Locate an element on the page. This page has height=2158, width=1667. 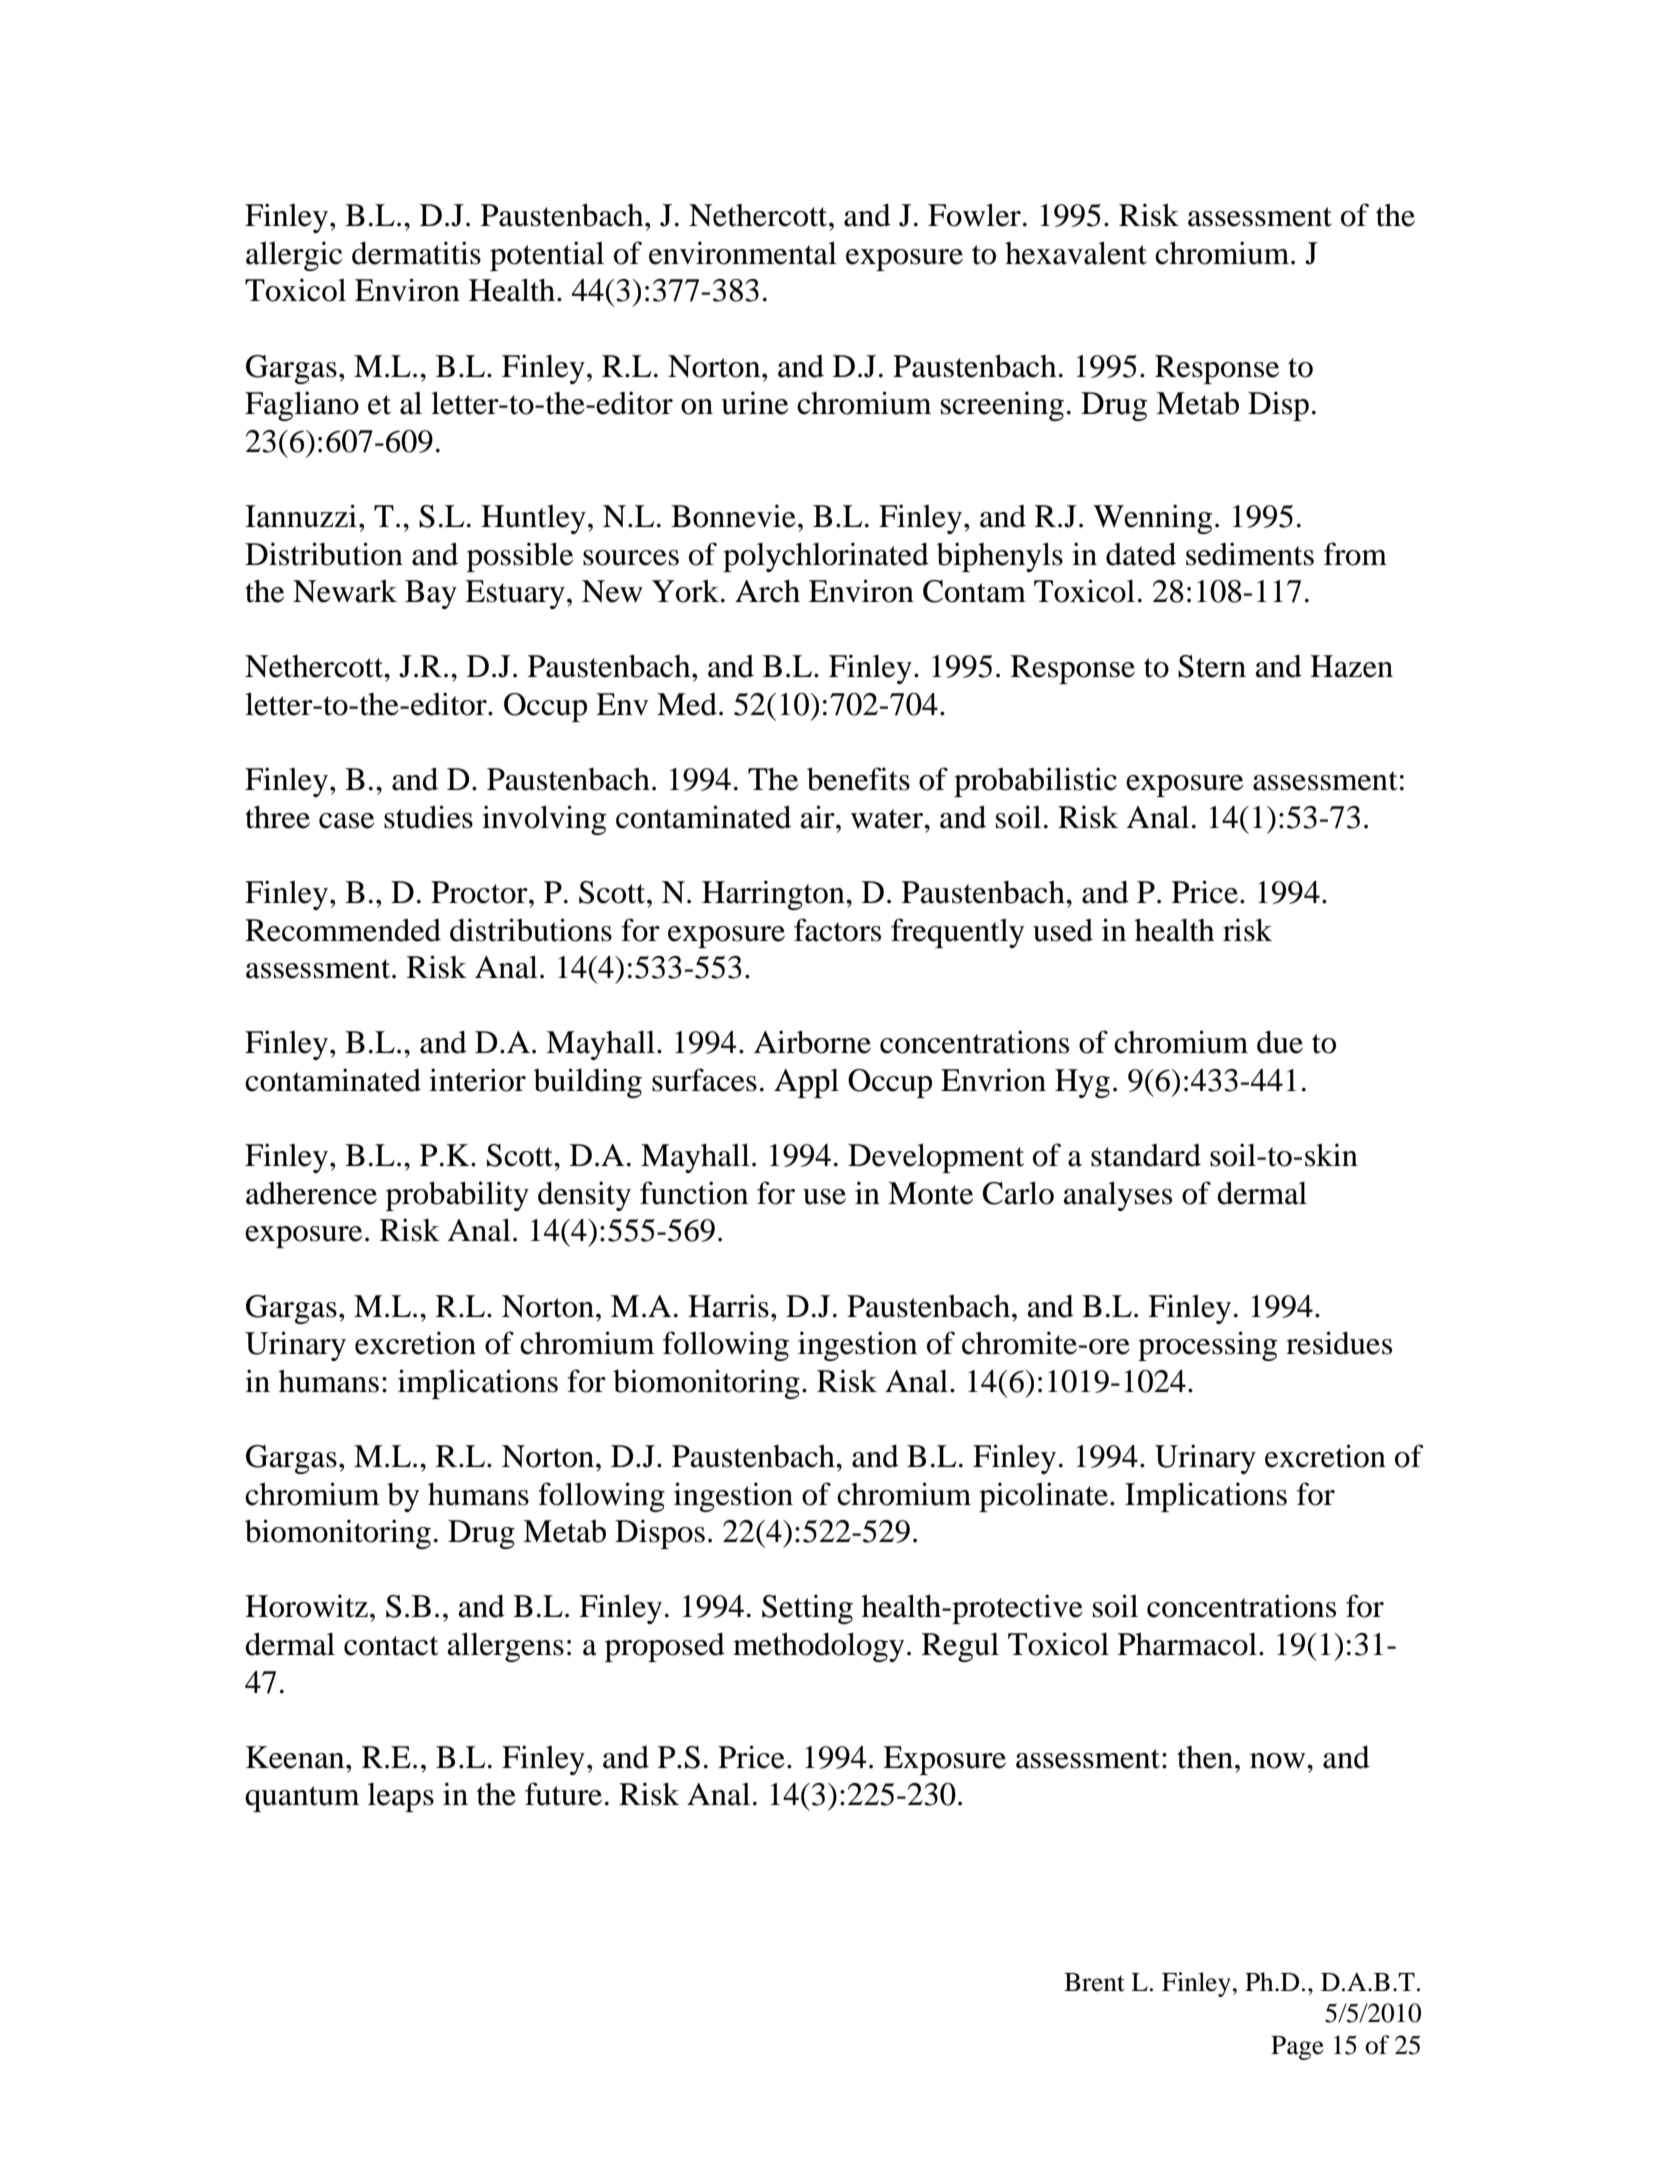
Recommended is located at coordinates (343, 930).
